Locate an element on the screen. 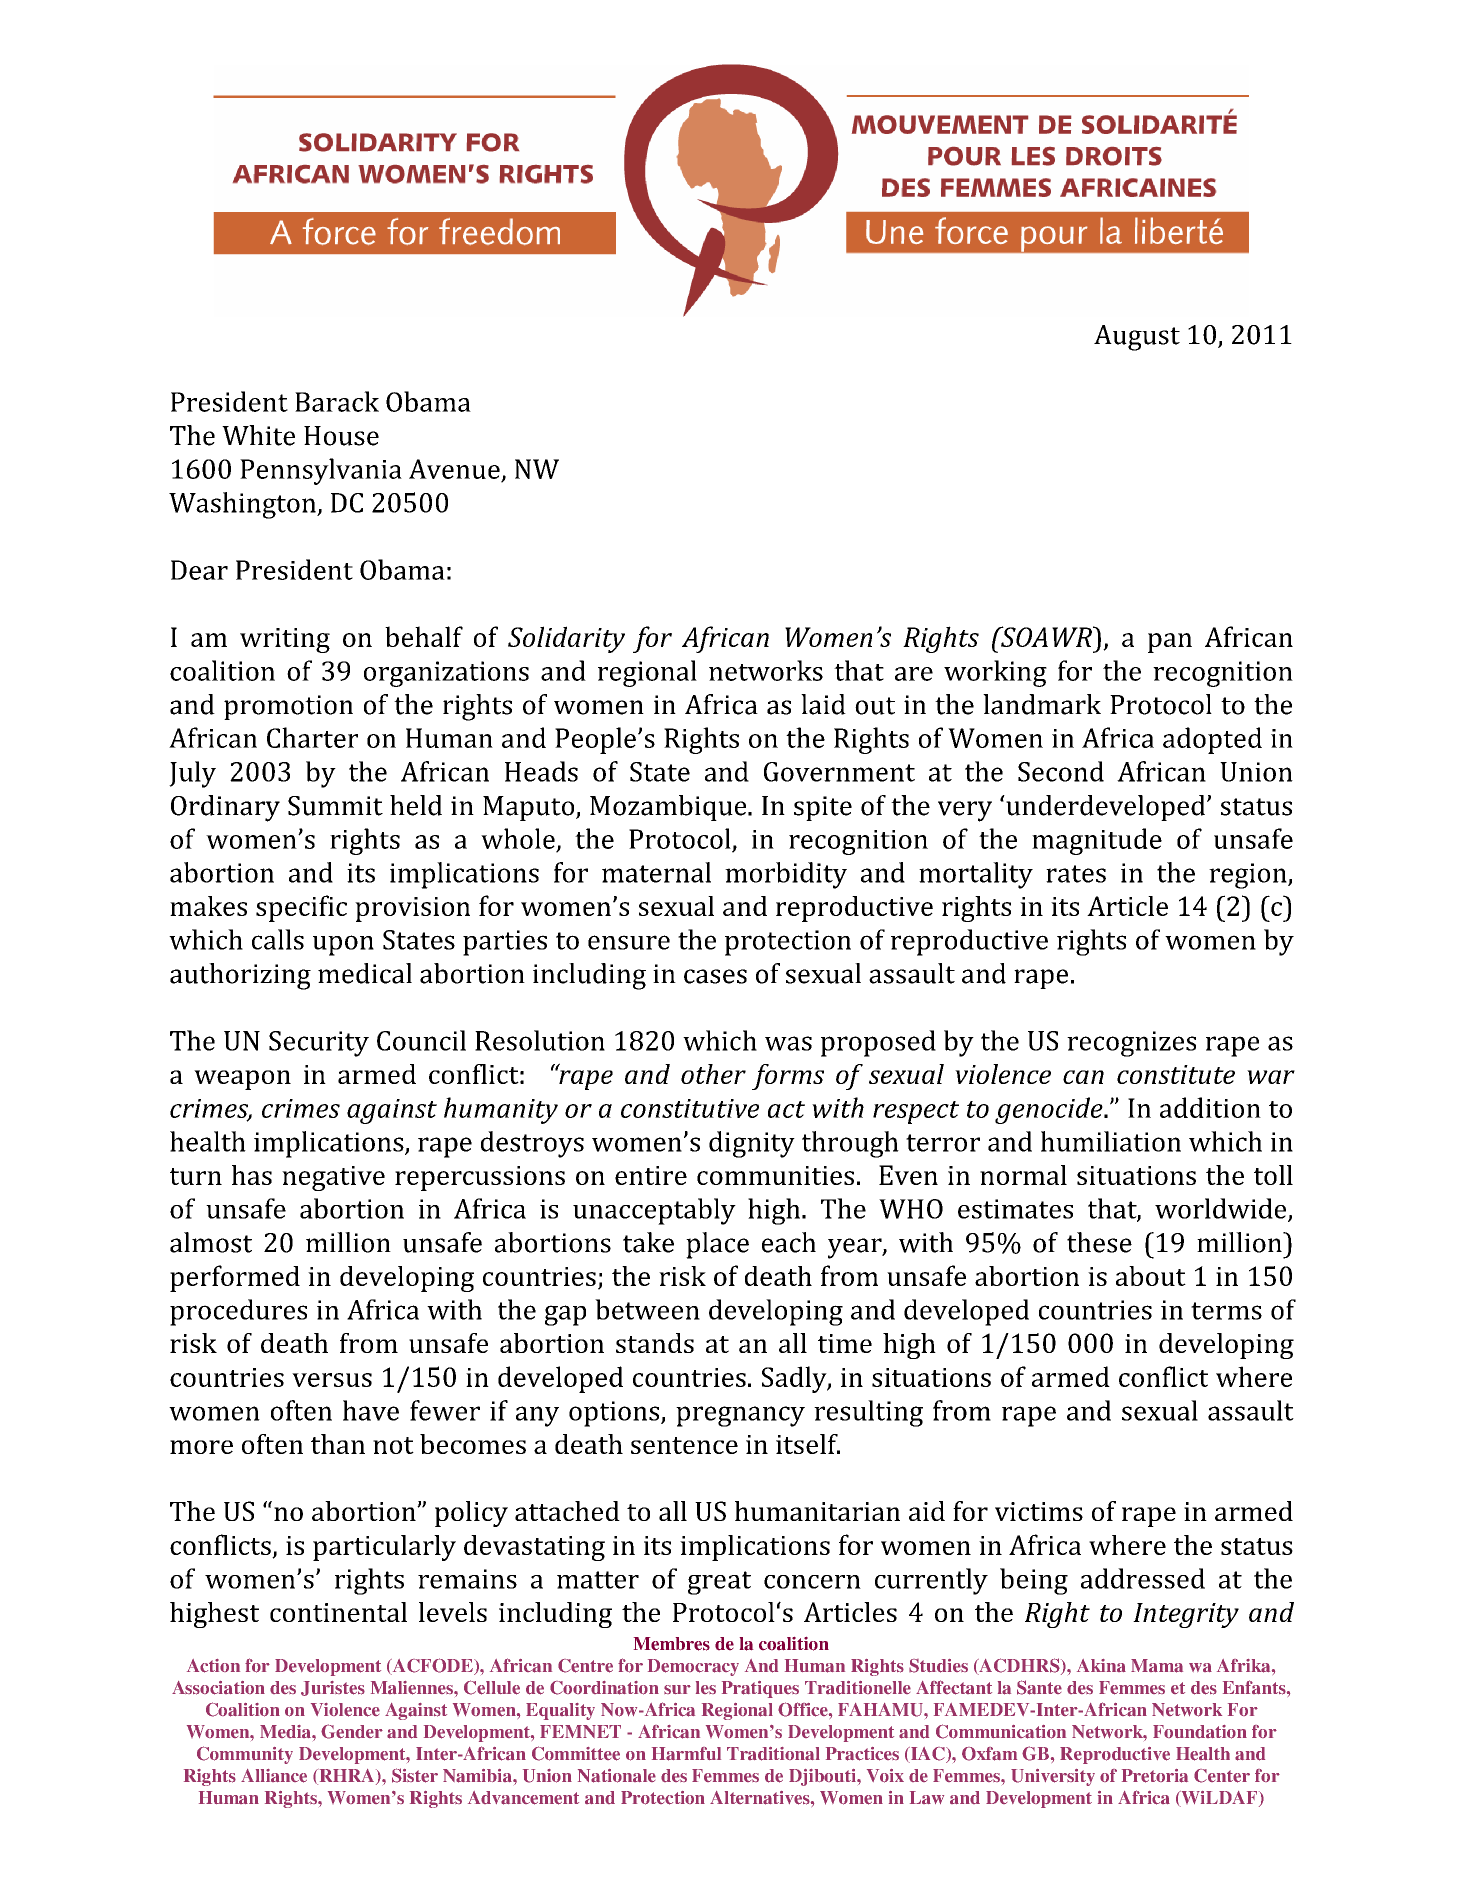  adopted is located at coordinates (1212, 740).
